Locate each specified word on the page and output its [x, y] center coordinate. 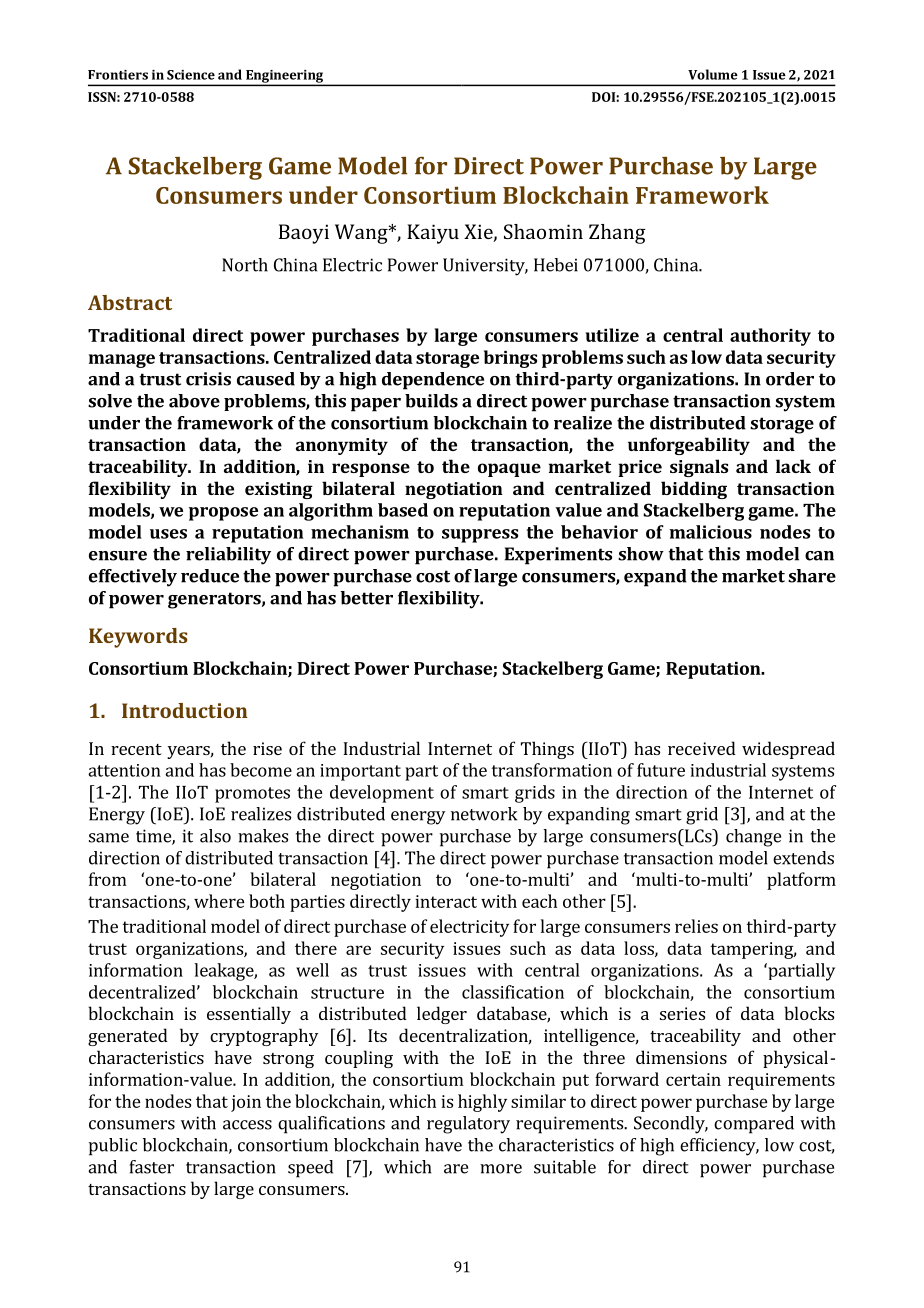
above [194, 401]
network [484, 814]
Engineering [285, 77]
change [753, 838]
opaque [509, 470]
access [247, 1125]
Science [191, 75]
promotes [252, 795]
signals [699, 468]
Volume [713, 74]
